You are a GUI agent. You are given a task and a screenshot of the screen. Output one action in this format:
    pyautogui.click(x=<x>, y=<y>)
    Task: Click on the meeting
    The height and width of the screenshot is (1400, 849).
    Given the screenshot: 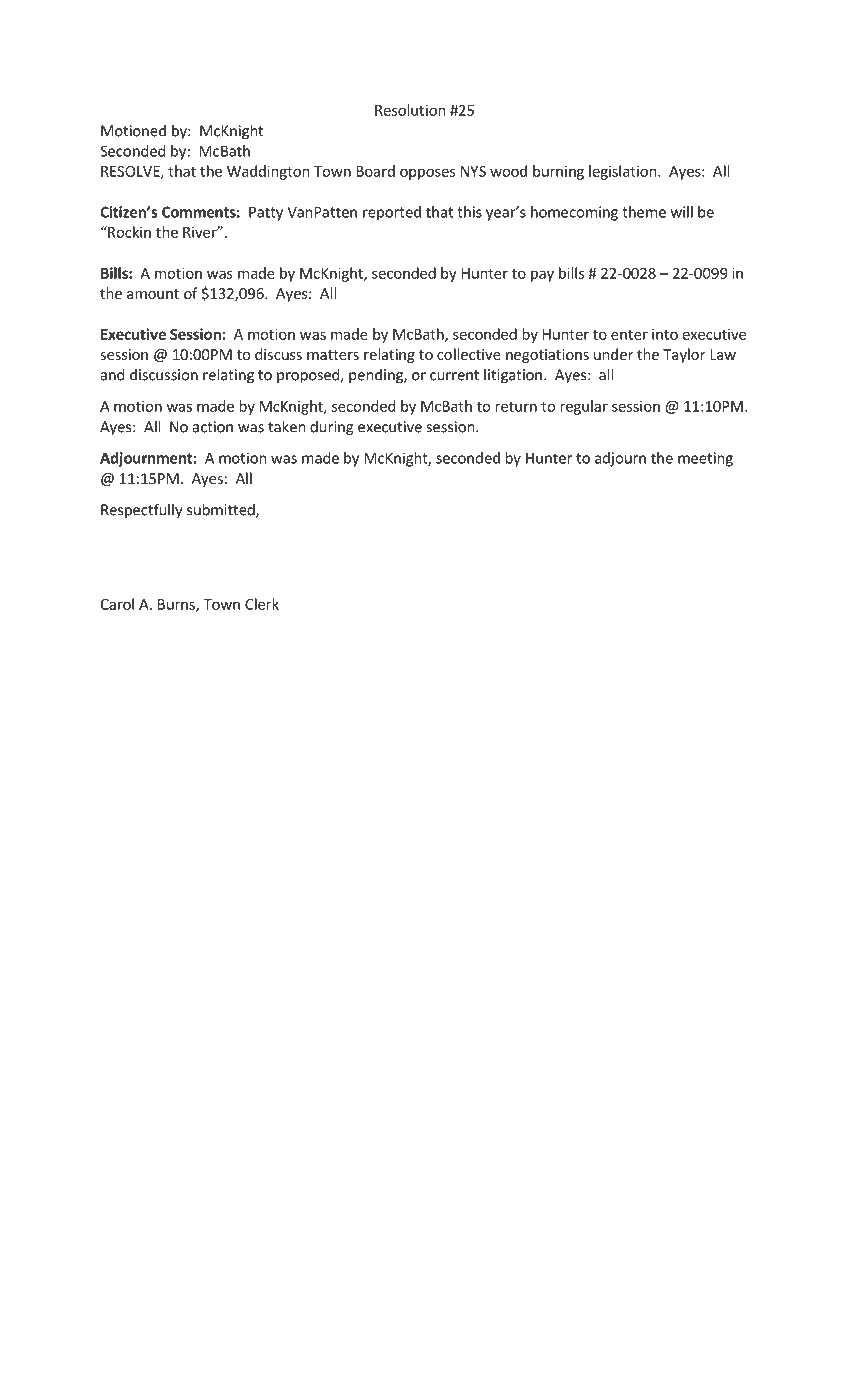 What is the action you would take?
    pyautogui.click(x=705, y=459)
